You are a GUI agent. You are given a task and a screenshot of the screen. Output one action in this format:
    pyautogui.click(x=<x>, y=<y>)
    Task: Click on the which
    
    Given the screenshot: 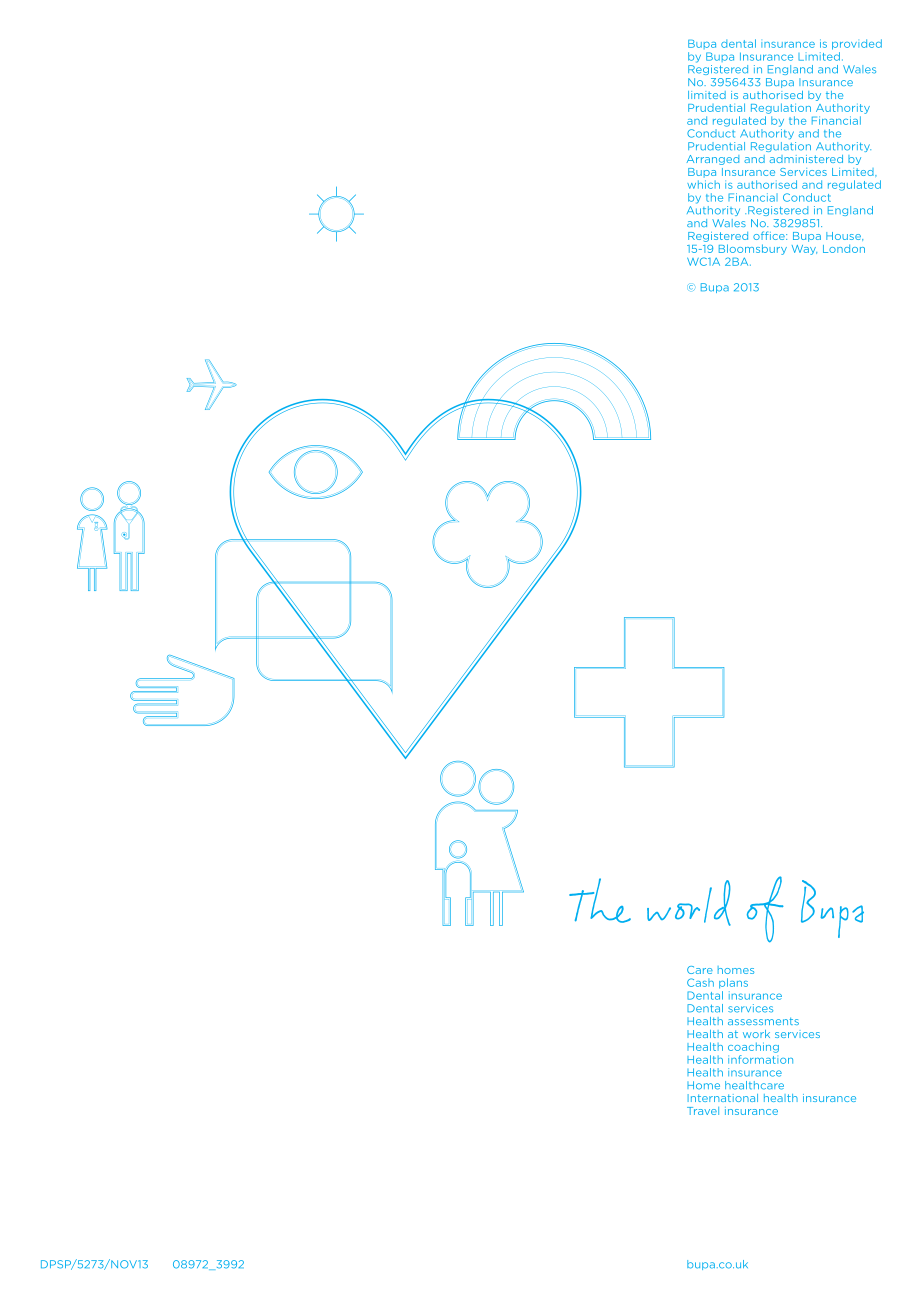 What is the action you would take?
    pyautogui.click(x=703, y=184)
